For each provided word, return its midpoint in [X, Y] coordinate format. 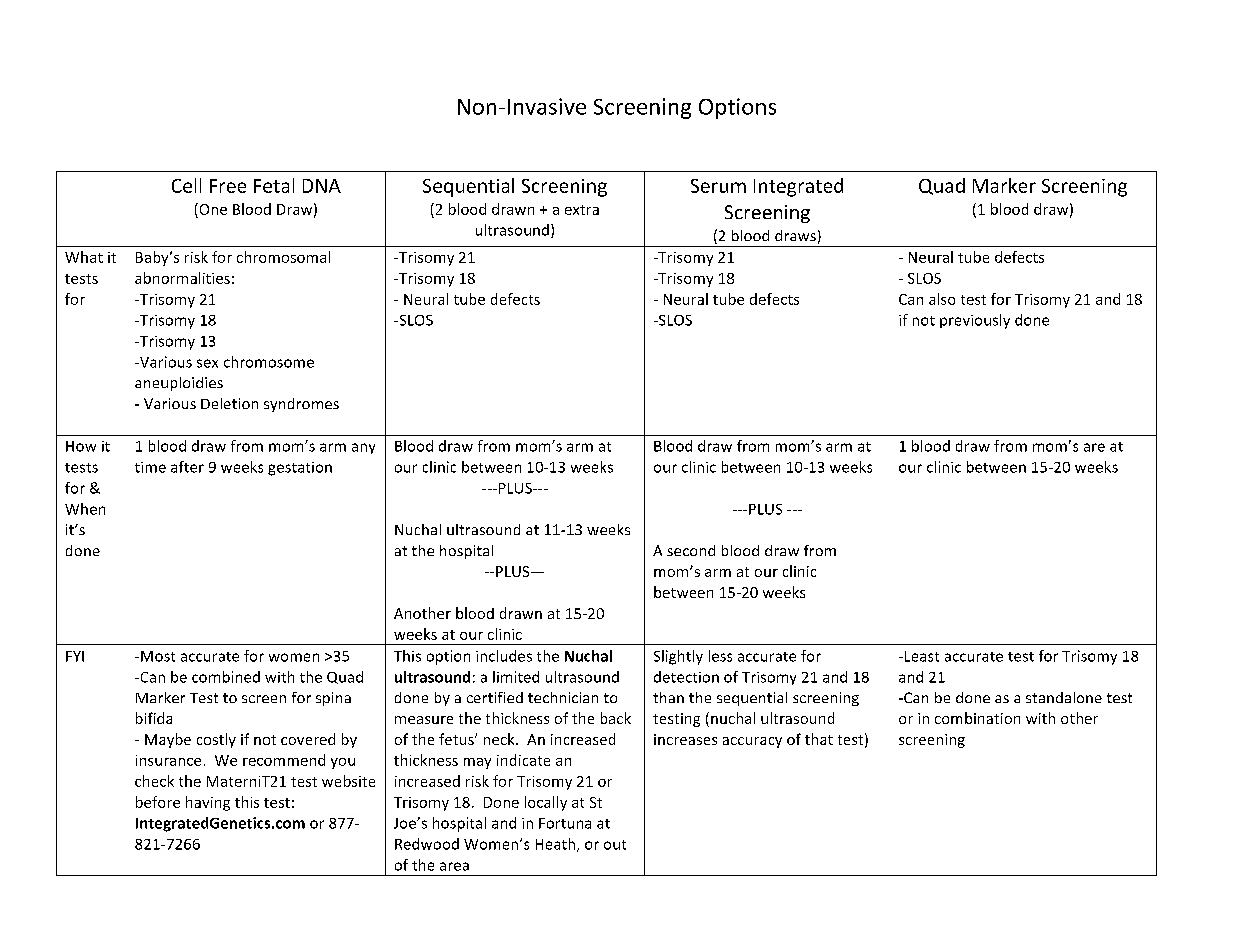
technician [563, 697]
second [691, 550]
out [615, 845]
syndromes [301, 405]
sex [207, 363]
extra [582, 210]
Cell [186, 185]
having [208, 803]
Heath [555, 844]
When [85, 509]
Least [920, 656]
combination [977, 718]
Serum [718, 186]
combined [226, 677]
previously [975, 321]
